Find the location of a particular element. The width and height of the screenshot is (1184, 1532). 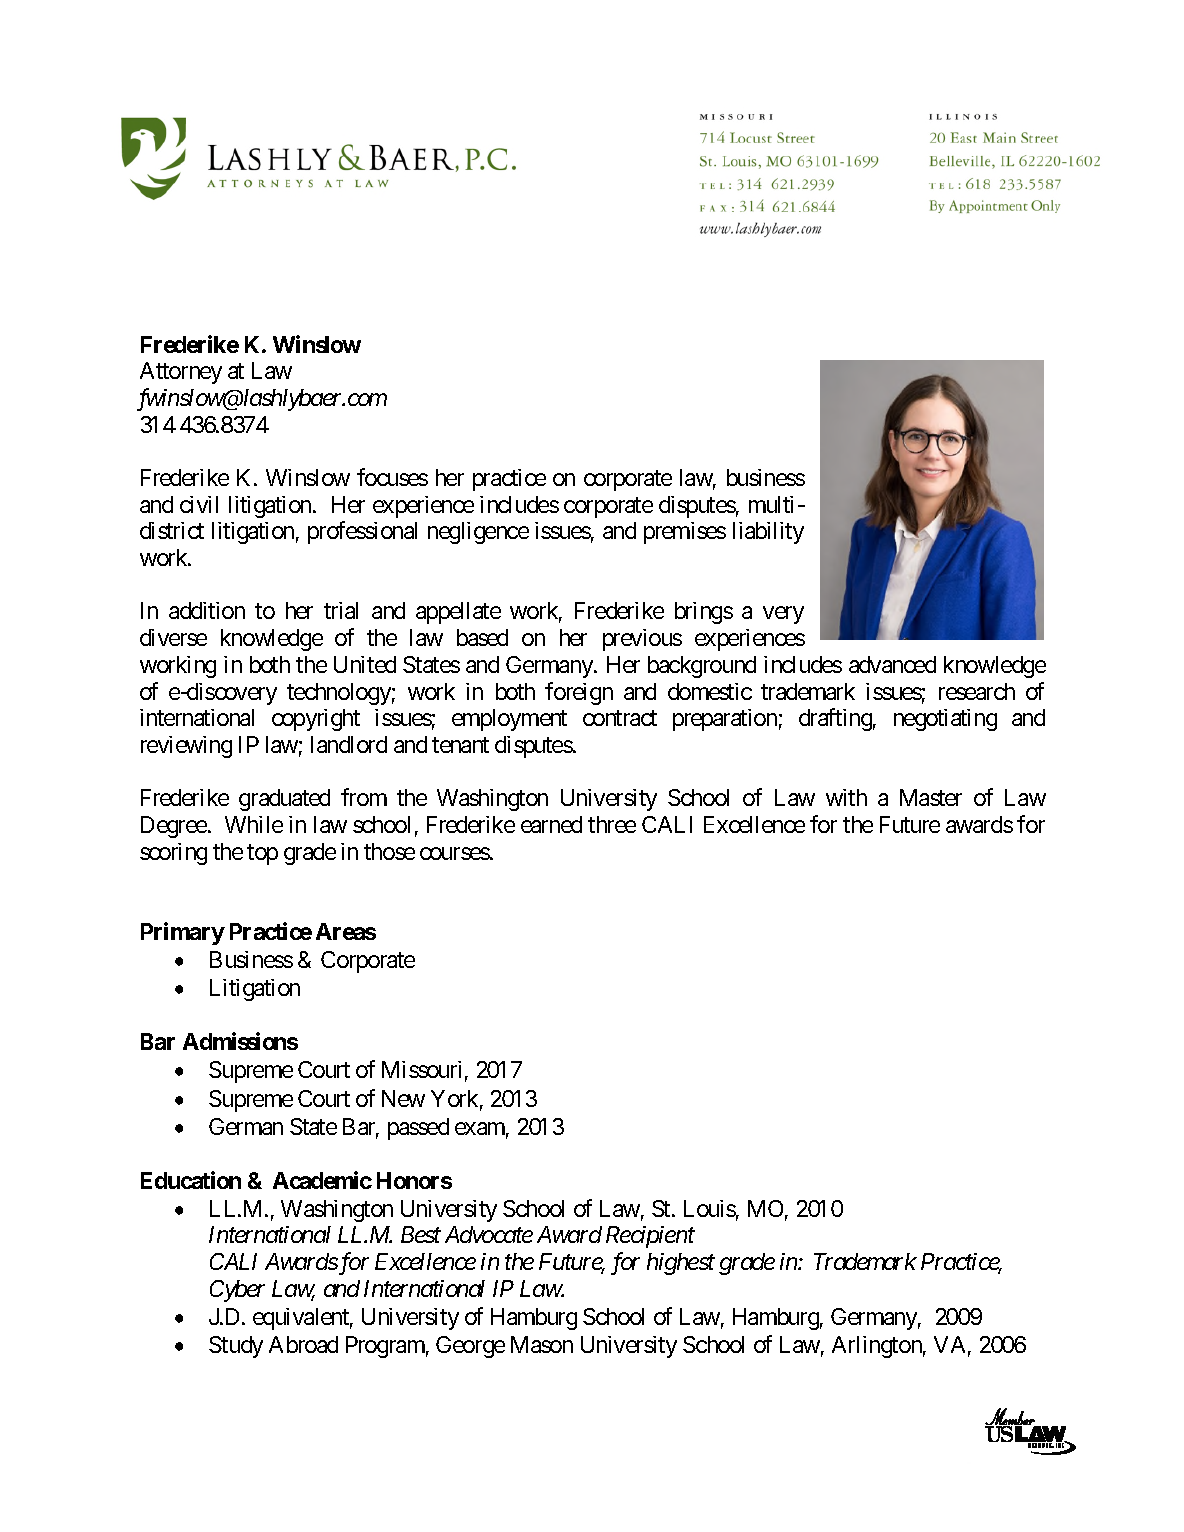

advanced is located at coordinates (892, 664).
